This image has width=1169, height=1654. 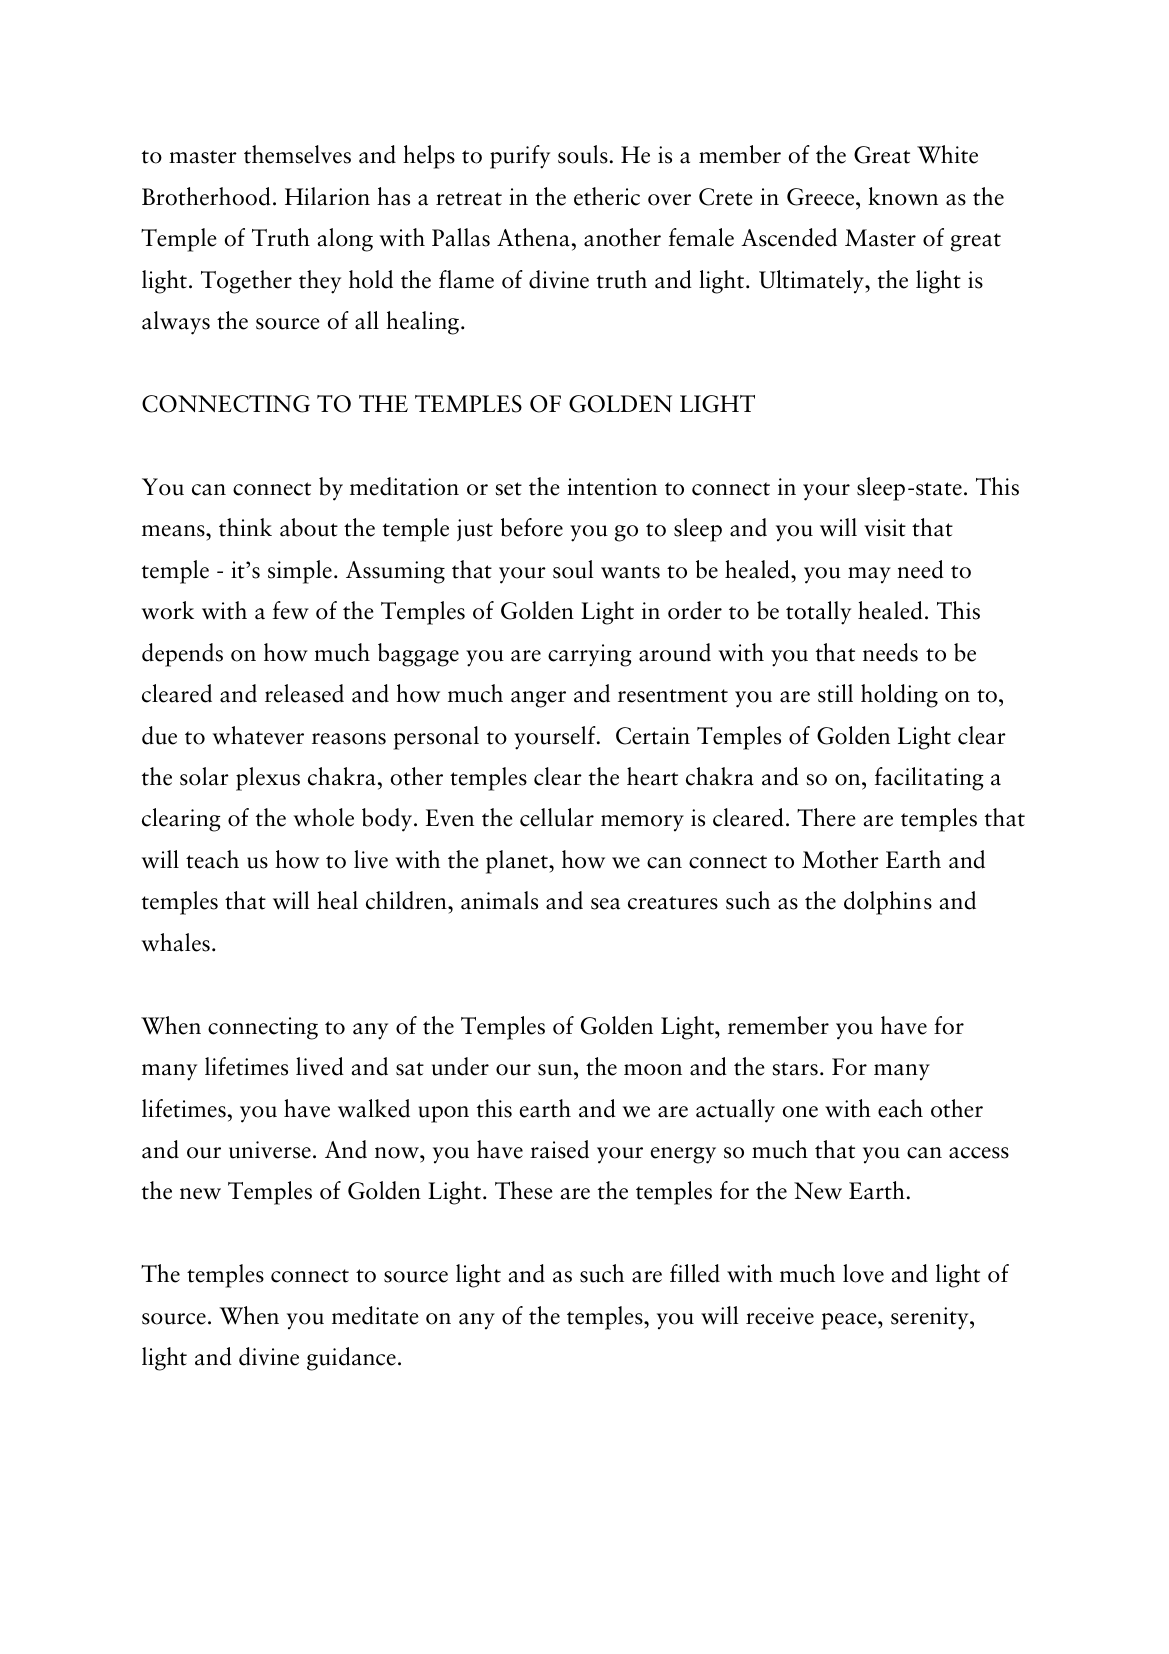 What do you see at coordinates (612, 487) in the image?
I see `intention` at bounding box center [612, 487].
